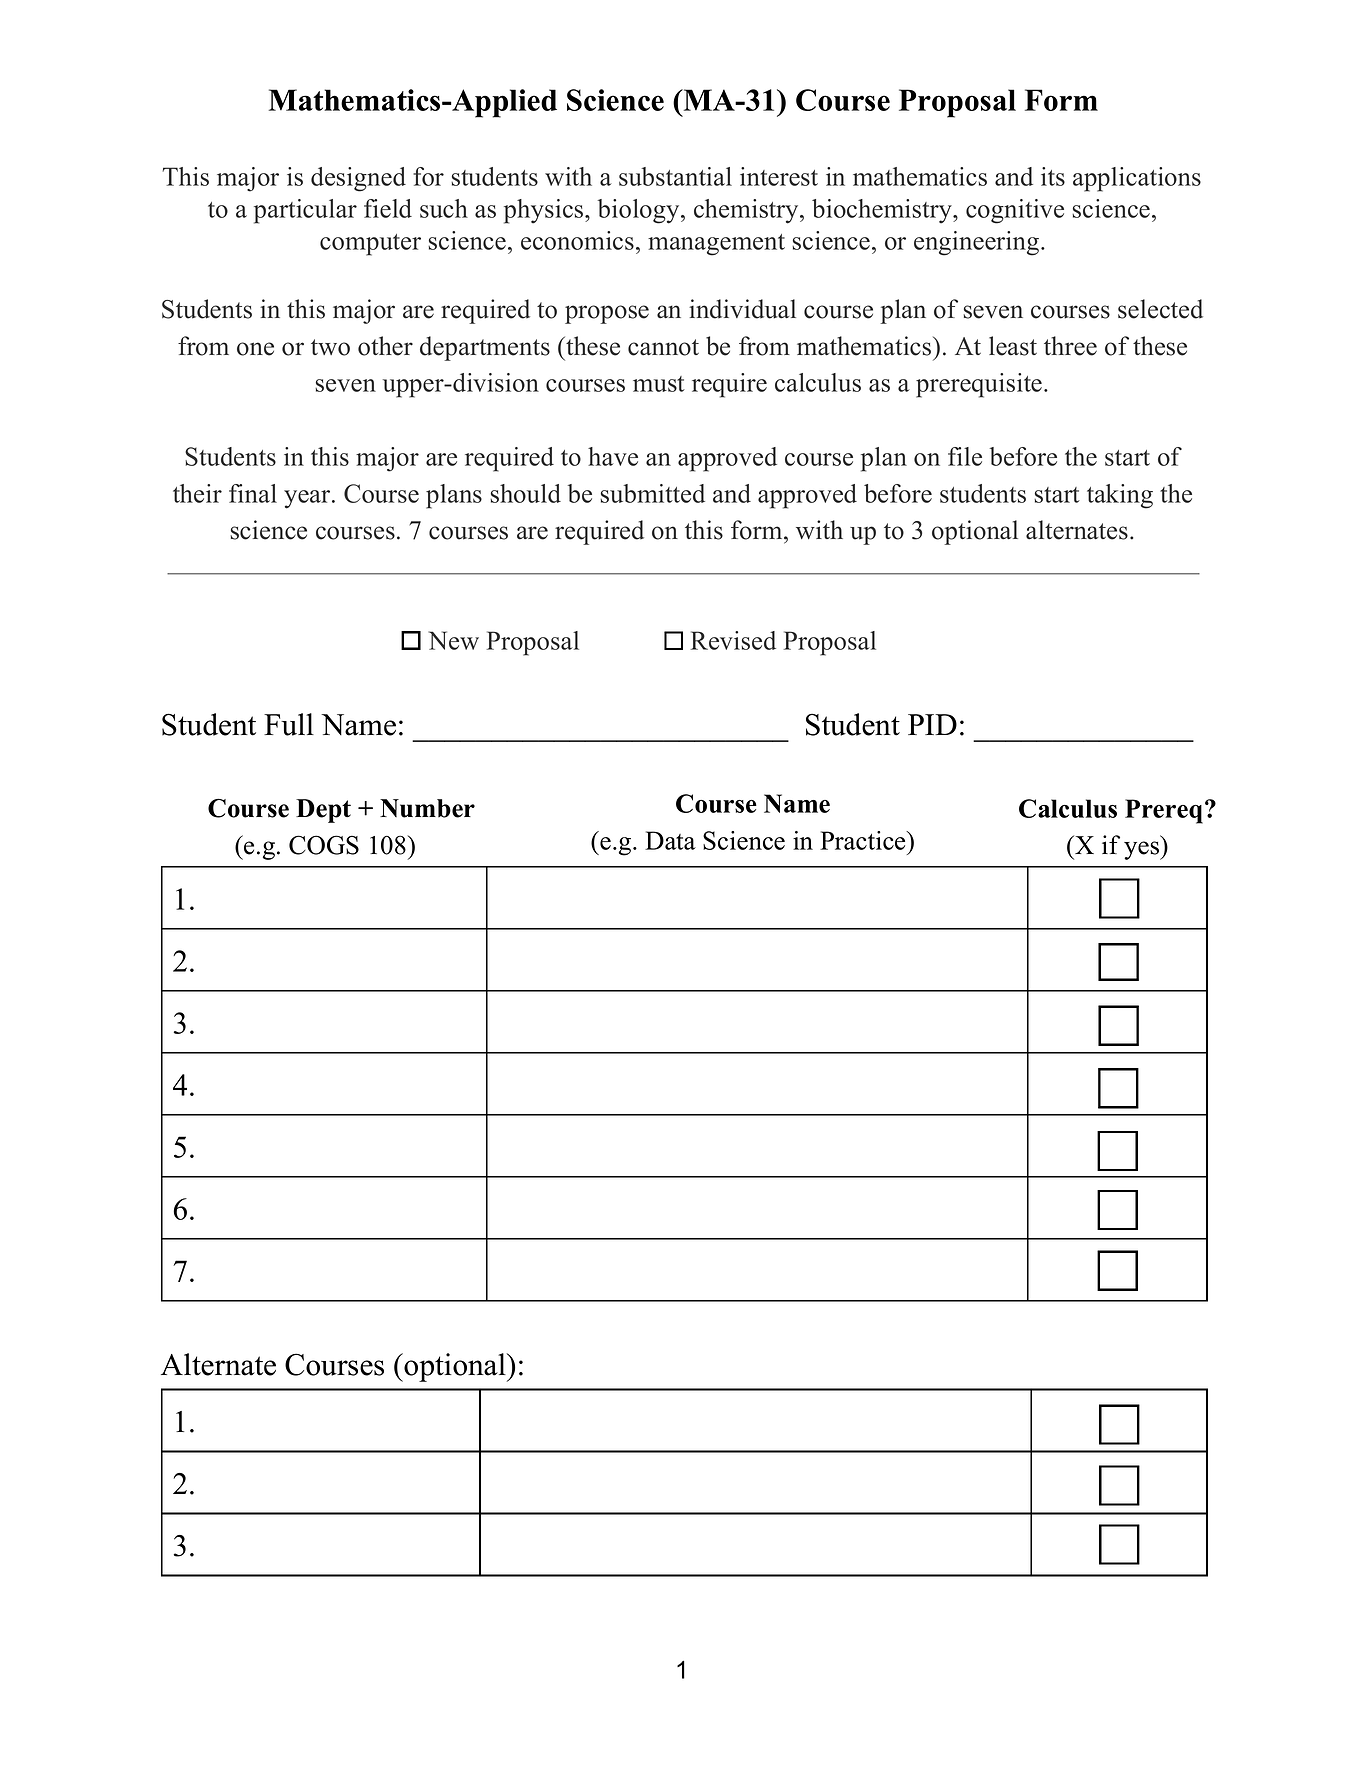 The height and width of the screenshot is (1769, 1367). Describe the element at coordinates (324, 845) in the screenshot. I see `COGS` at that location.
